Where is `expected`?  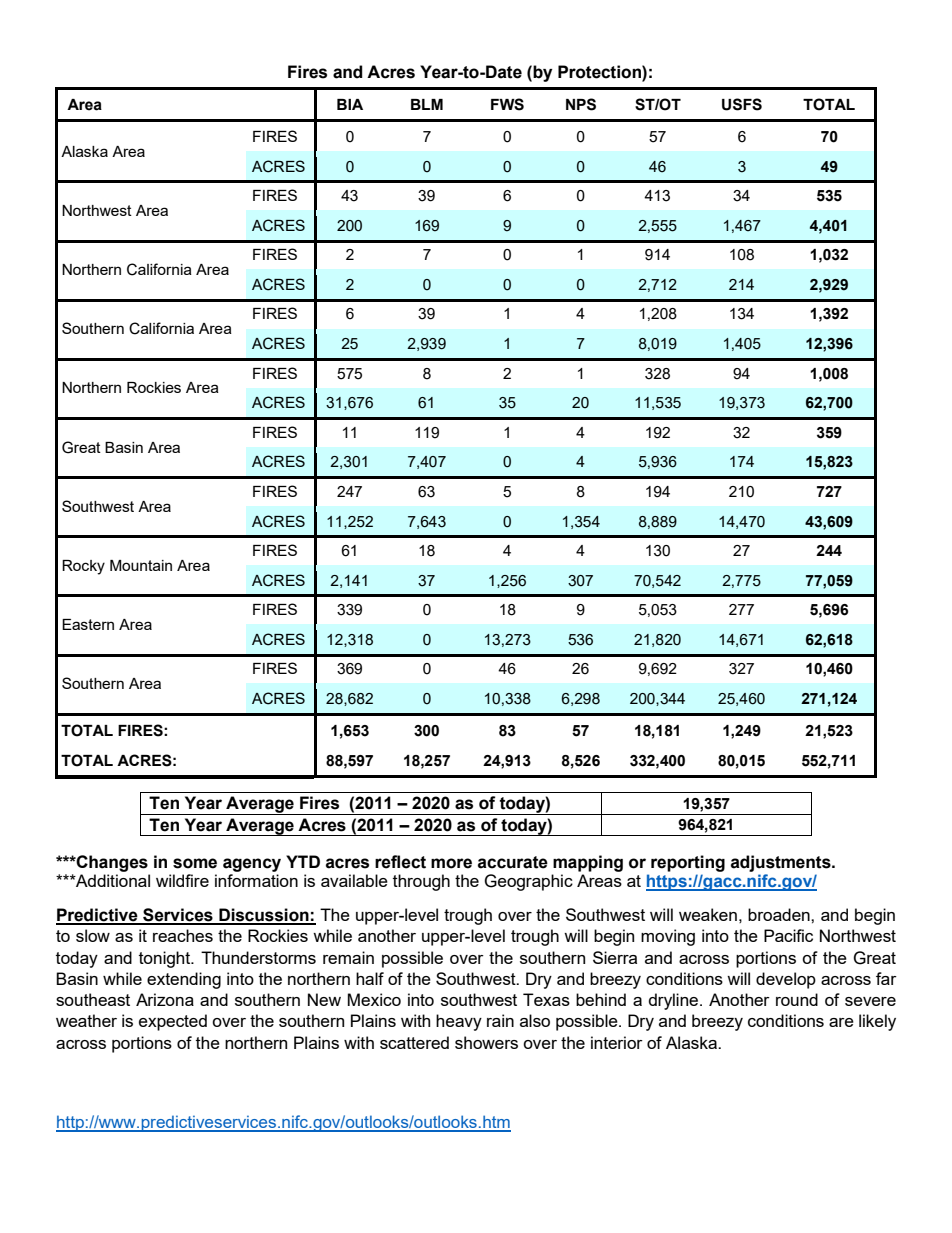 expected is located at coordinates (173, 1022).
